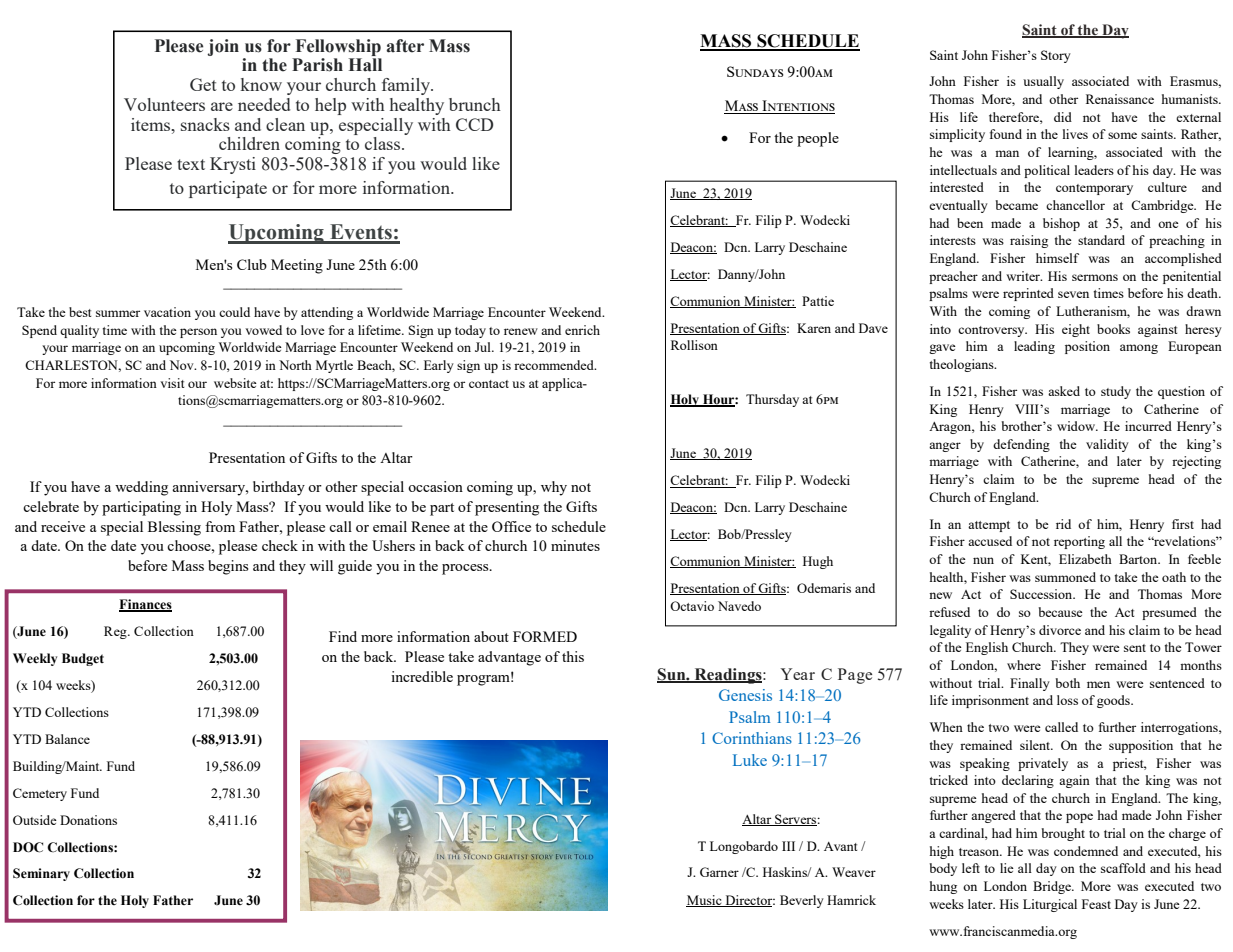  What do you see at coordinates (1060, 612) in the screenshot?
I see `because` at bounding box center [1060, 612].
